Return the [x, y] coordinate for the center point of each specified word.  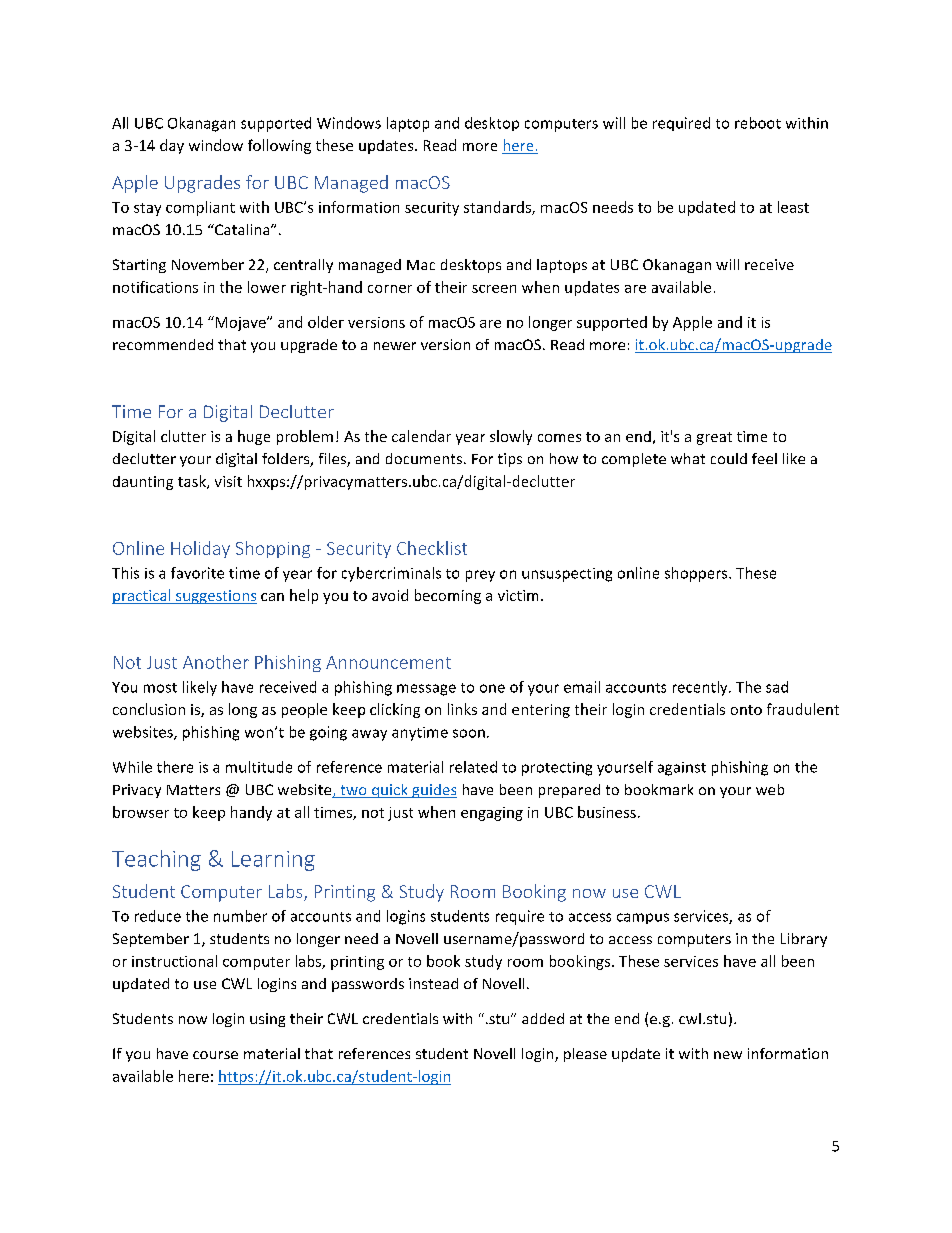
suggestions [215, 597]
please [585, 1055]
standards [498, 208]
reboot [758, 123]
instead [433, 983]
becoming [448, 596]
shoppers [697, 574]
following [279, 146]
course [215, 1055]
